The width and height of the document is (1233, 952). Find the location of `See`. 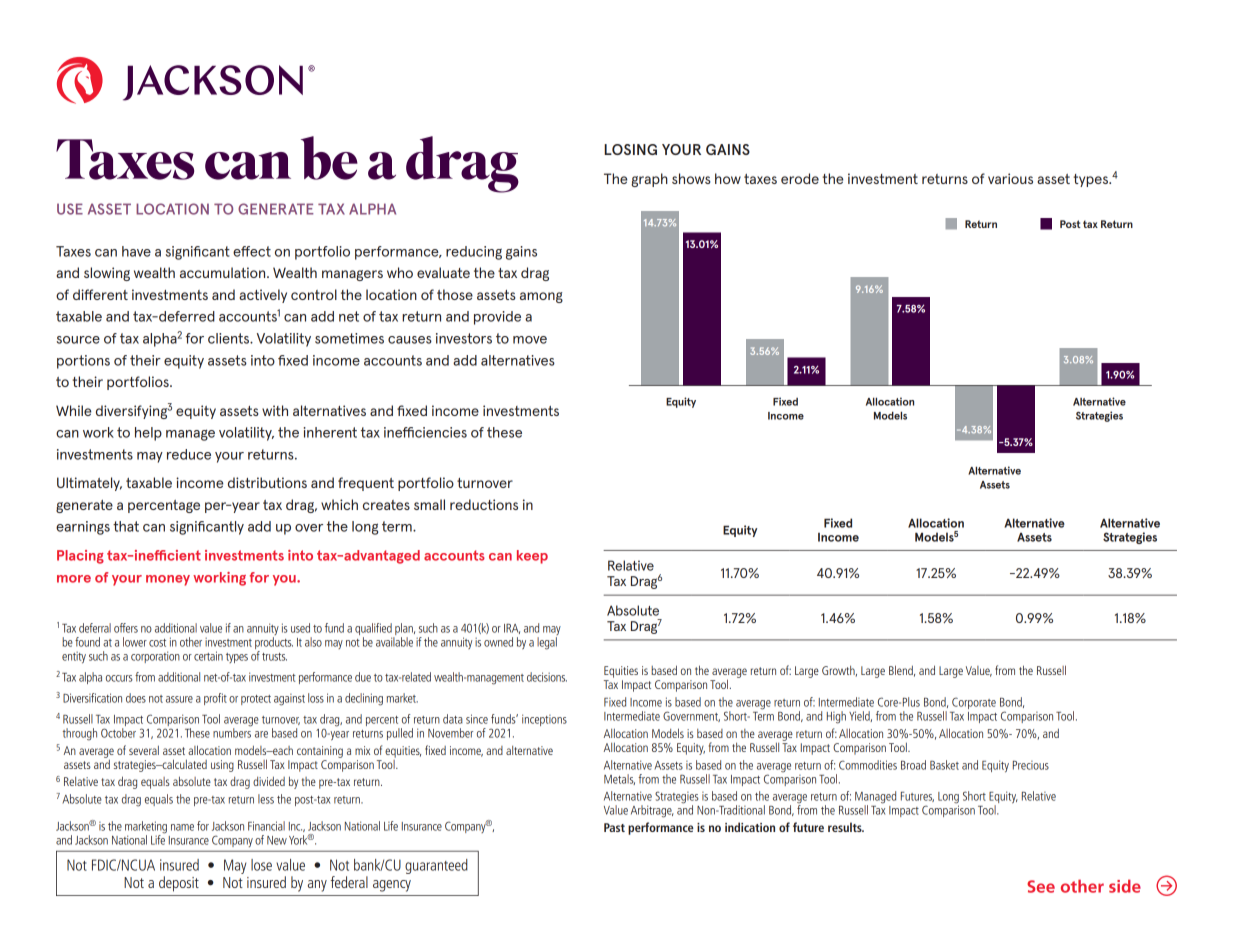

See is located at coordinates (1041, 886).
